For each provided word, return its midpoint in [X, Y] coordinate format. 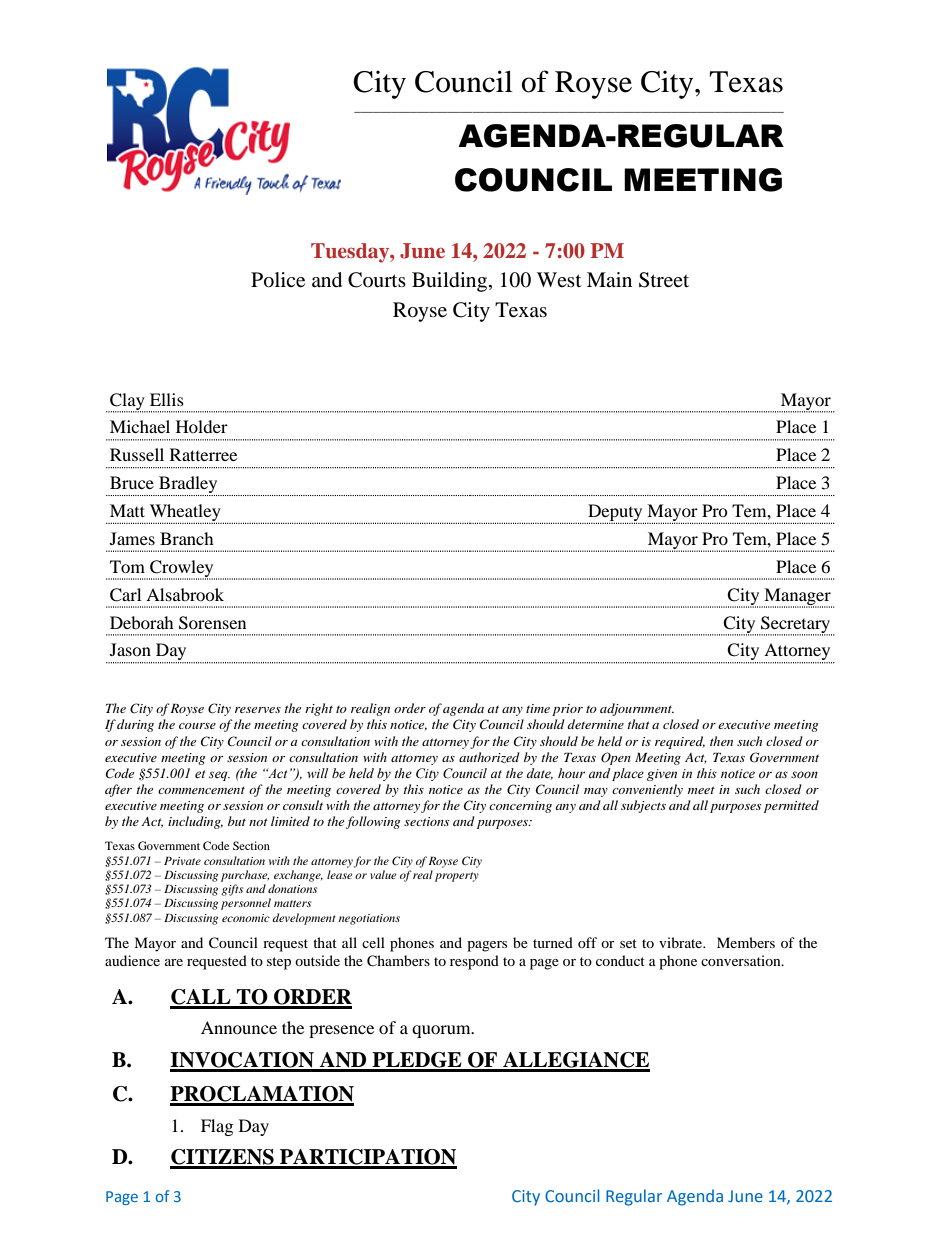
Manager [797, 597]
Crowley [182, 569]
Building [451, 282]
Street [664, 280]
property [457, 877]
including [195, 822]
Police [278, 280]
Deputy [615, 514]
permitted [791, 806]
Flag [217, 1127]
